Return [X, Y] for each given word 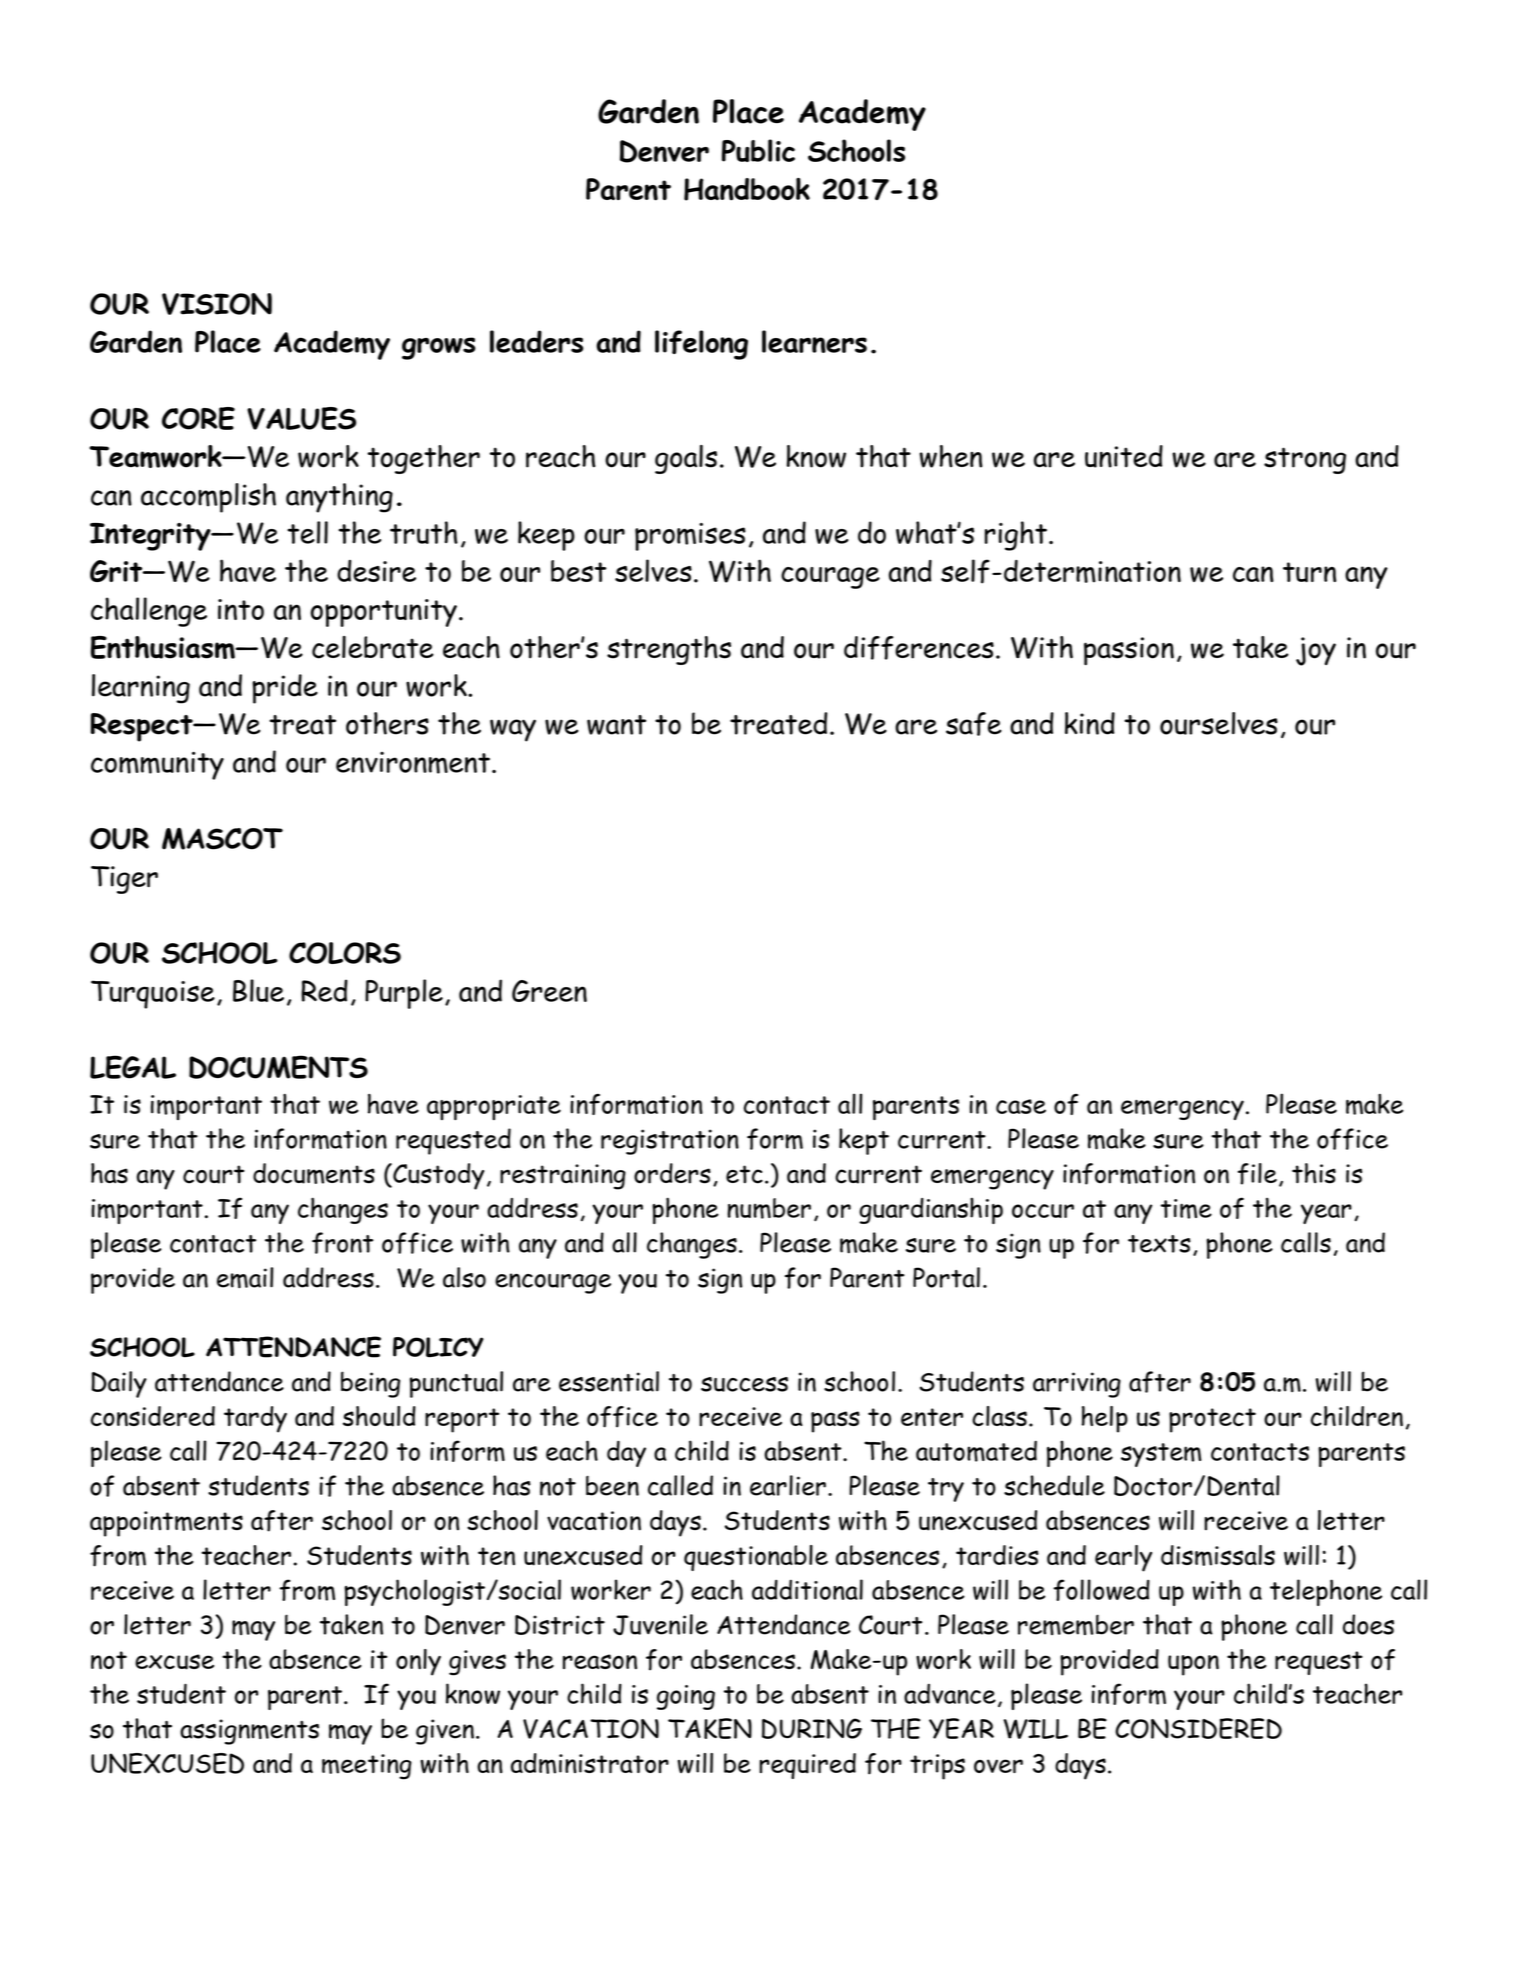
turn [1309, 572]
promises [690, 537]
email [245, 1278]
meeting [367, 1767]
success [744, 1384]
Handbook [747, 189]
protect [1212, 1420]
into [241, 609]
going [686, 1697]
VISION [217, 304]
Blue [258, 990]
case [1021, 1106]
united [1124, 456]
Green [549, 991]
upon [1193, 1665]
